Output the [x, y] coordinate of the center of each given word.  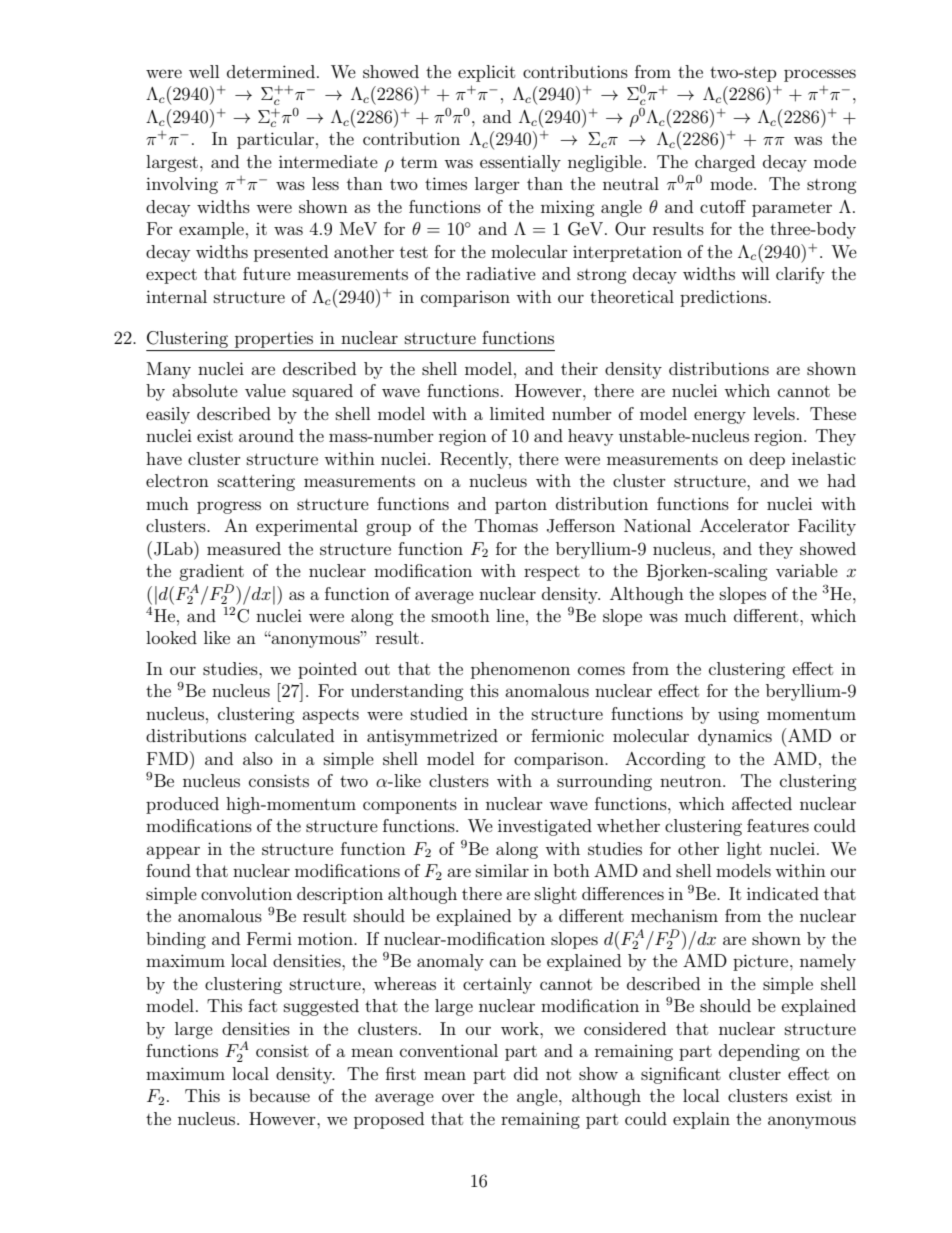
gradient [211, 572]
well [204, 71]
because [279, 1095]
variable [807, 570]
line [510, 615]
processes [820, 75]
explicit [486, 73]
